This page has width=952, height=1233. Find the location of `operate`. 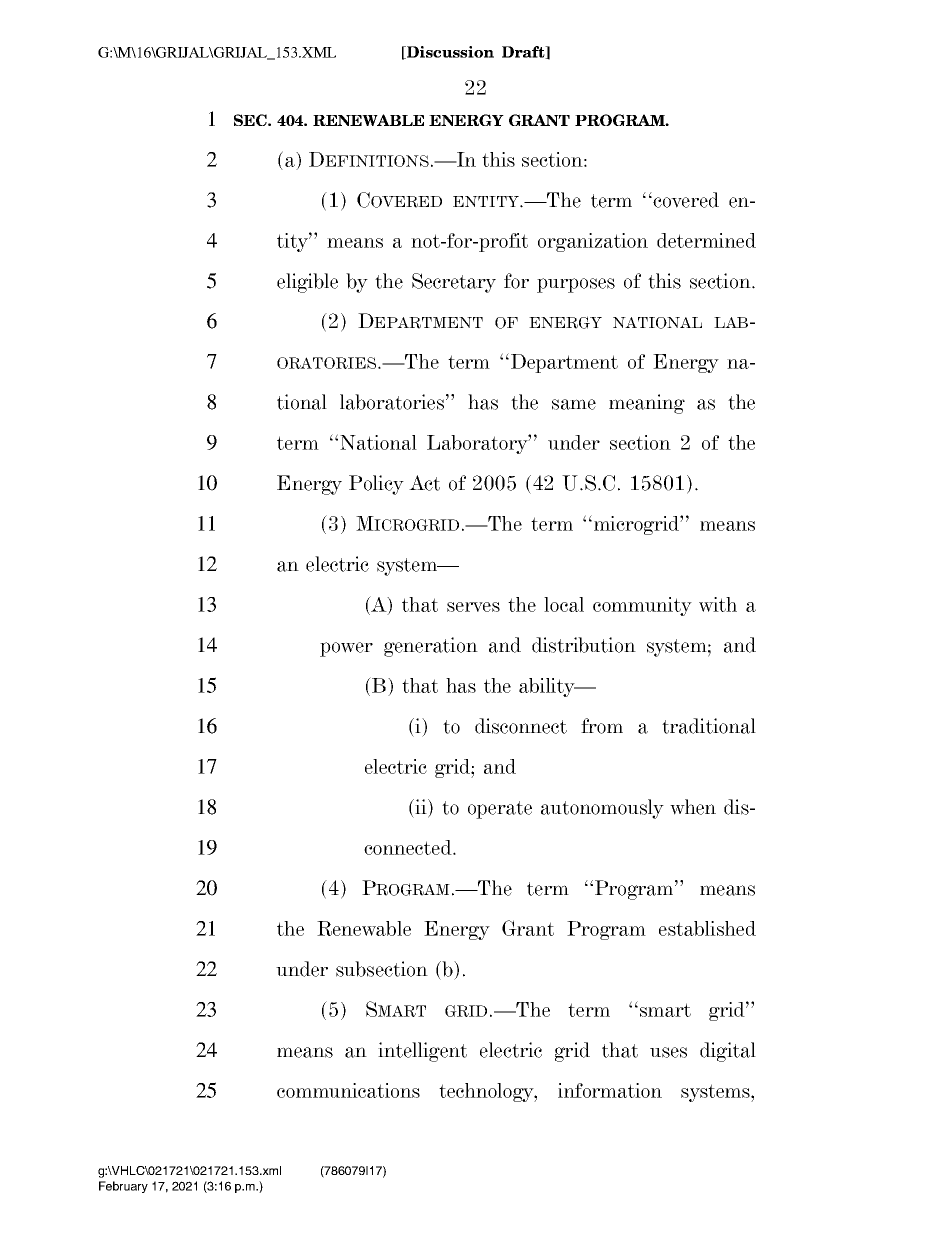

operate is located at coordinates (500, 810).
